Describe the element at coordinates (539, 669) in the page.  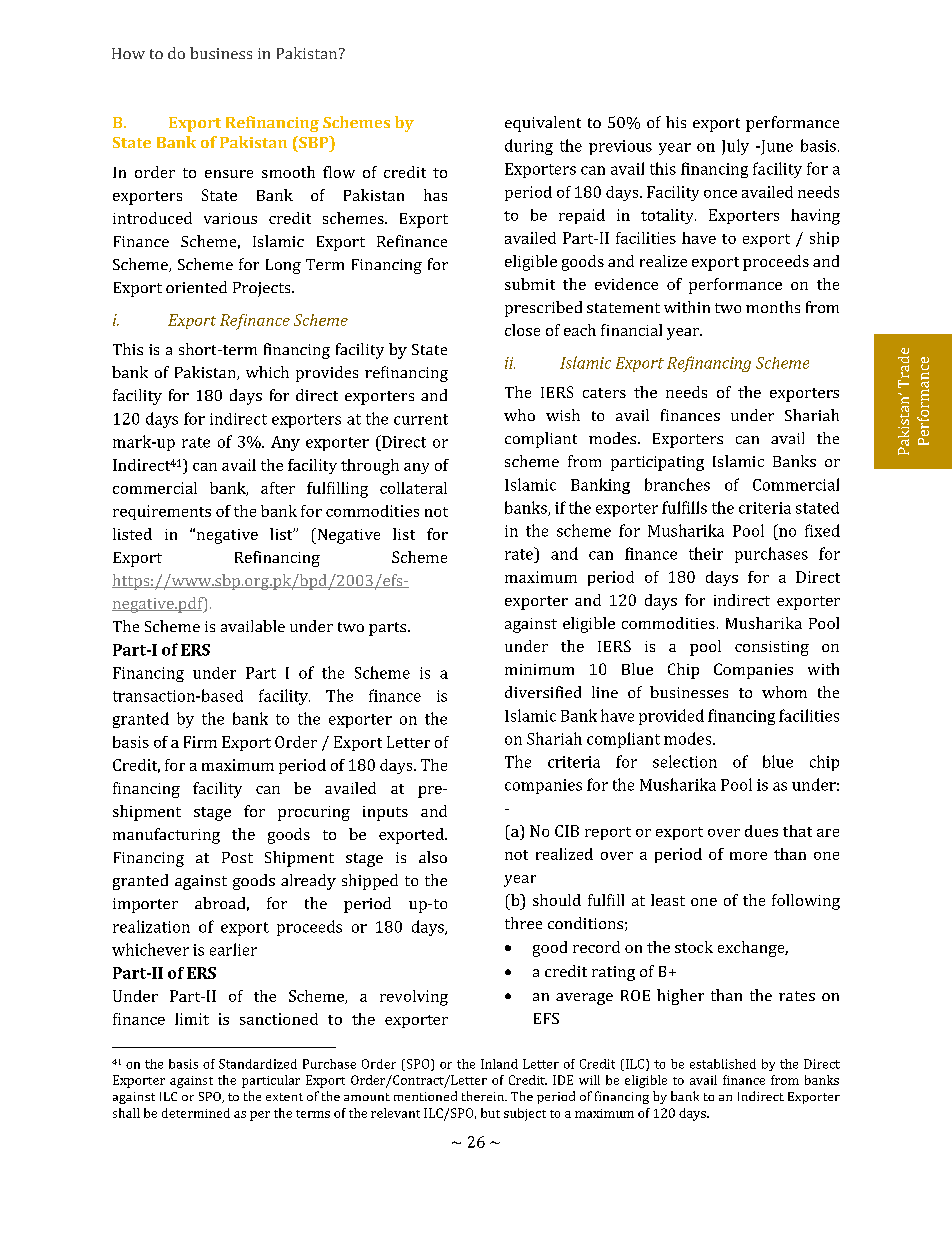
I see `minimum` at that location.
